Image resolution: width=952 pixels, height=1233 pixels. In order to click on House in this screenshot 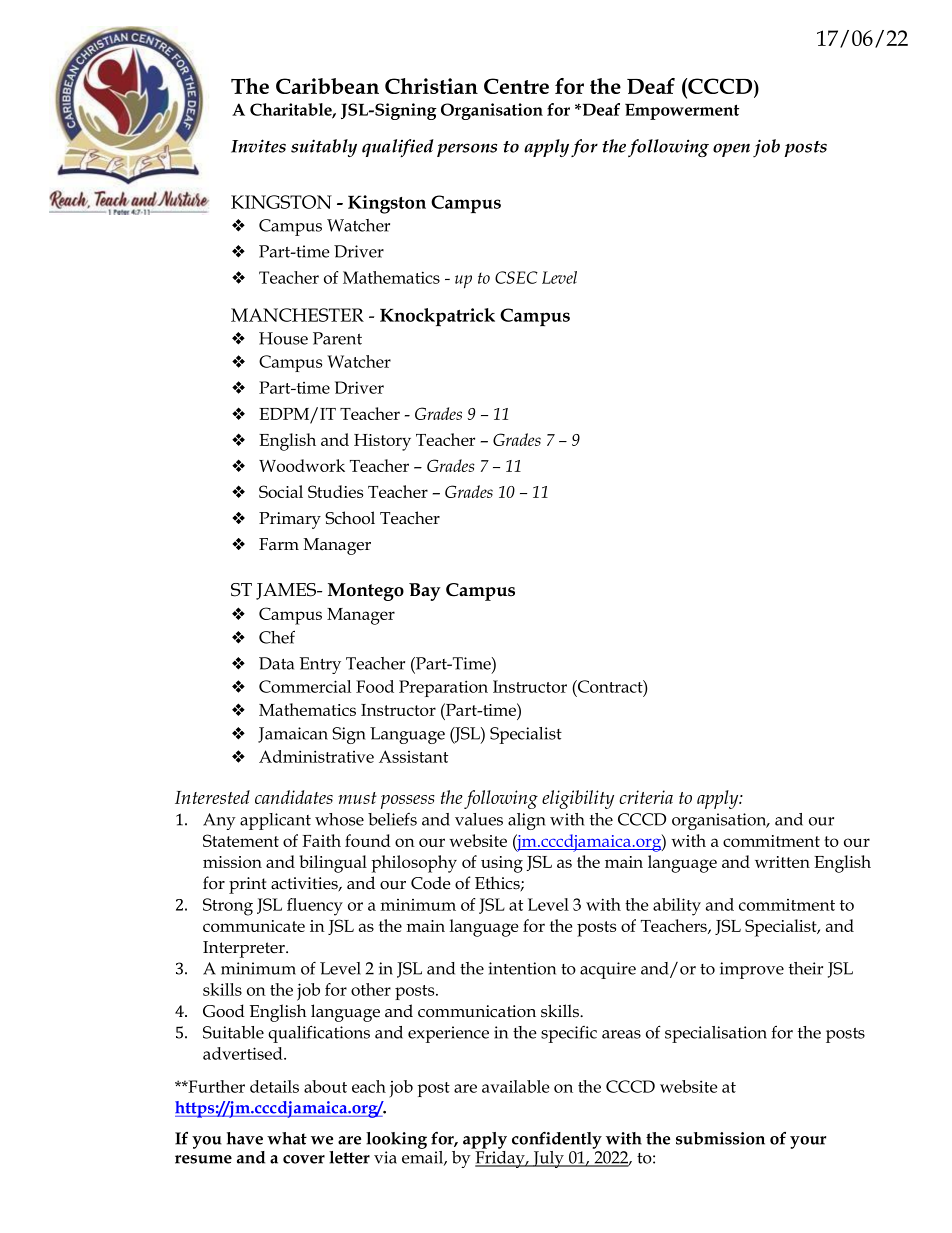, I will do `click(283, 338)`.
